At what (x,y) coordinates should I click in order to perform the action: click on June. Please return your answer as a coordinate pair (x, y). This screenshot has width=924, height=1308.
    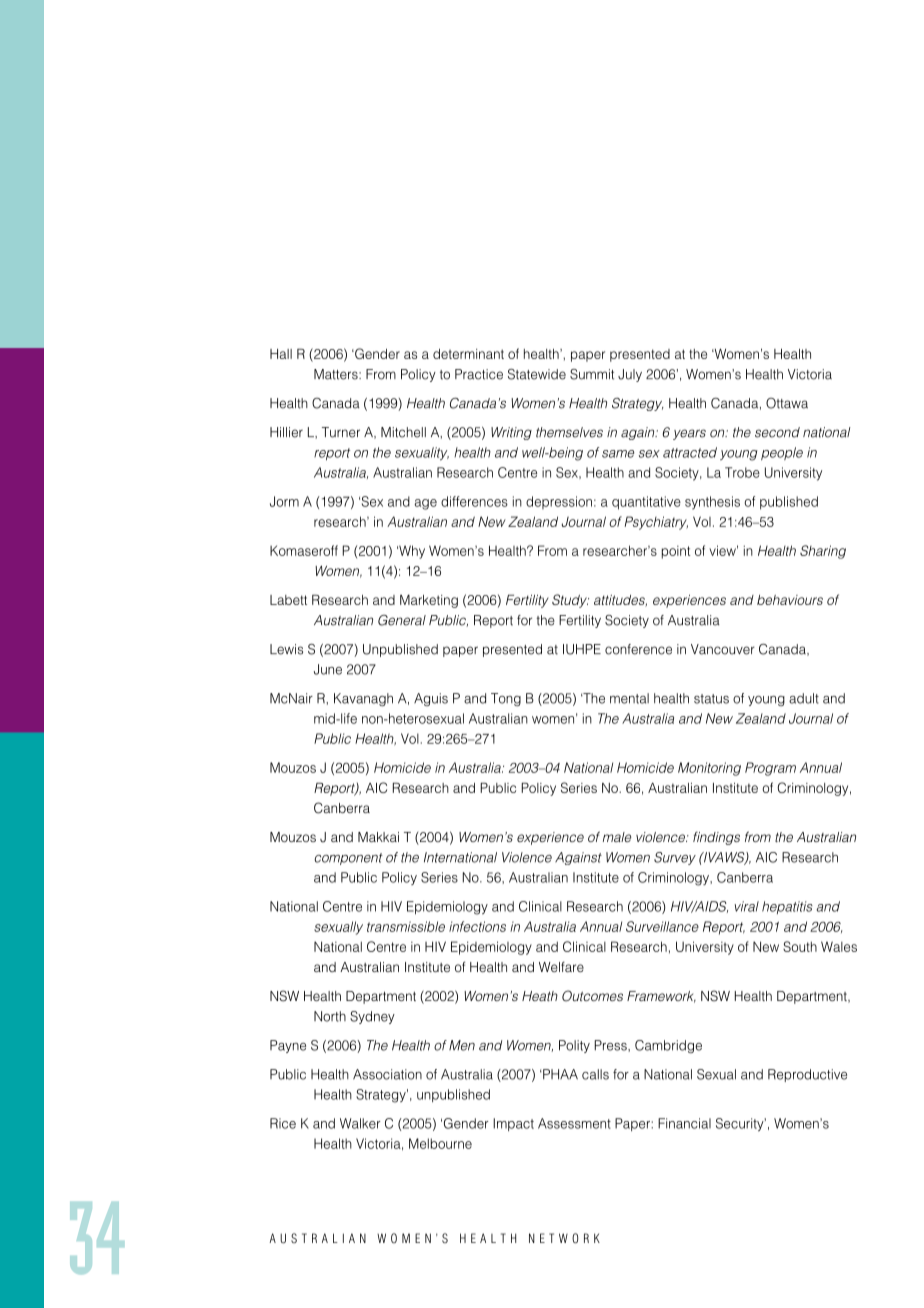
    Looking at the image, I should click on (328, 669).
